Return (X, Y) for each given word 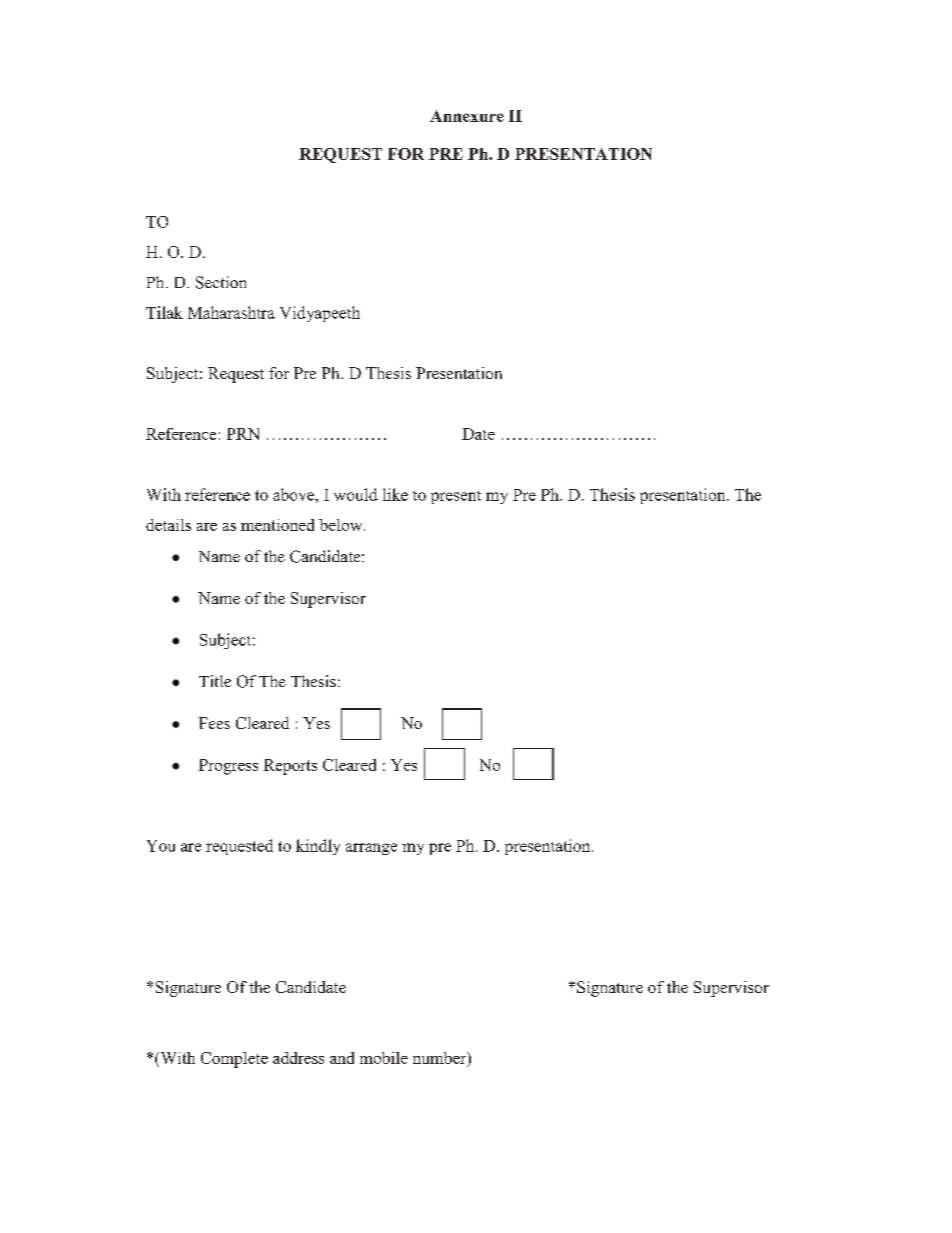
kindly (318, 847)
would (356, 494)
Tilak (164, 312)
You (161, 846)
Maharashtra (231, 312)
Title (215, 681)
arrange (371, 849)
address (298, 1058)
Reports (290, 767)
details (168, 525)
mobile (384, 1058)
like (395, 494)
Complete (234, 1060)
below (342, 525)
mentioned (277, 525)
